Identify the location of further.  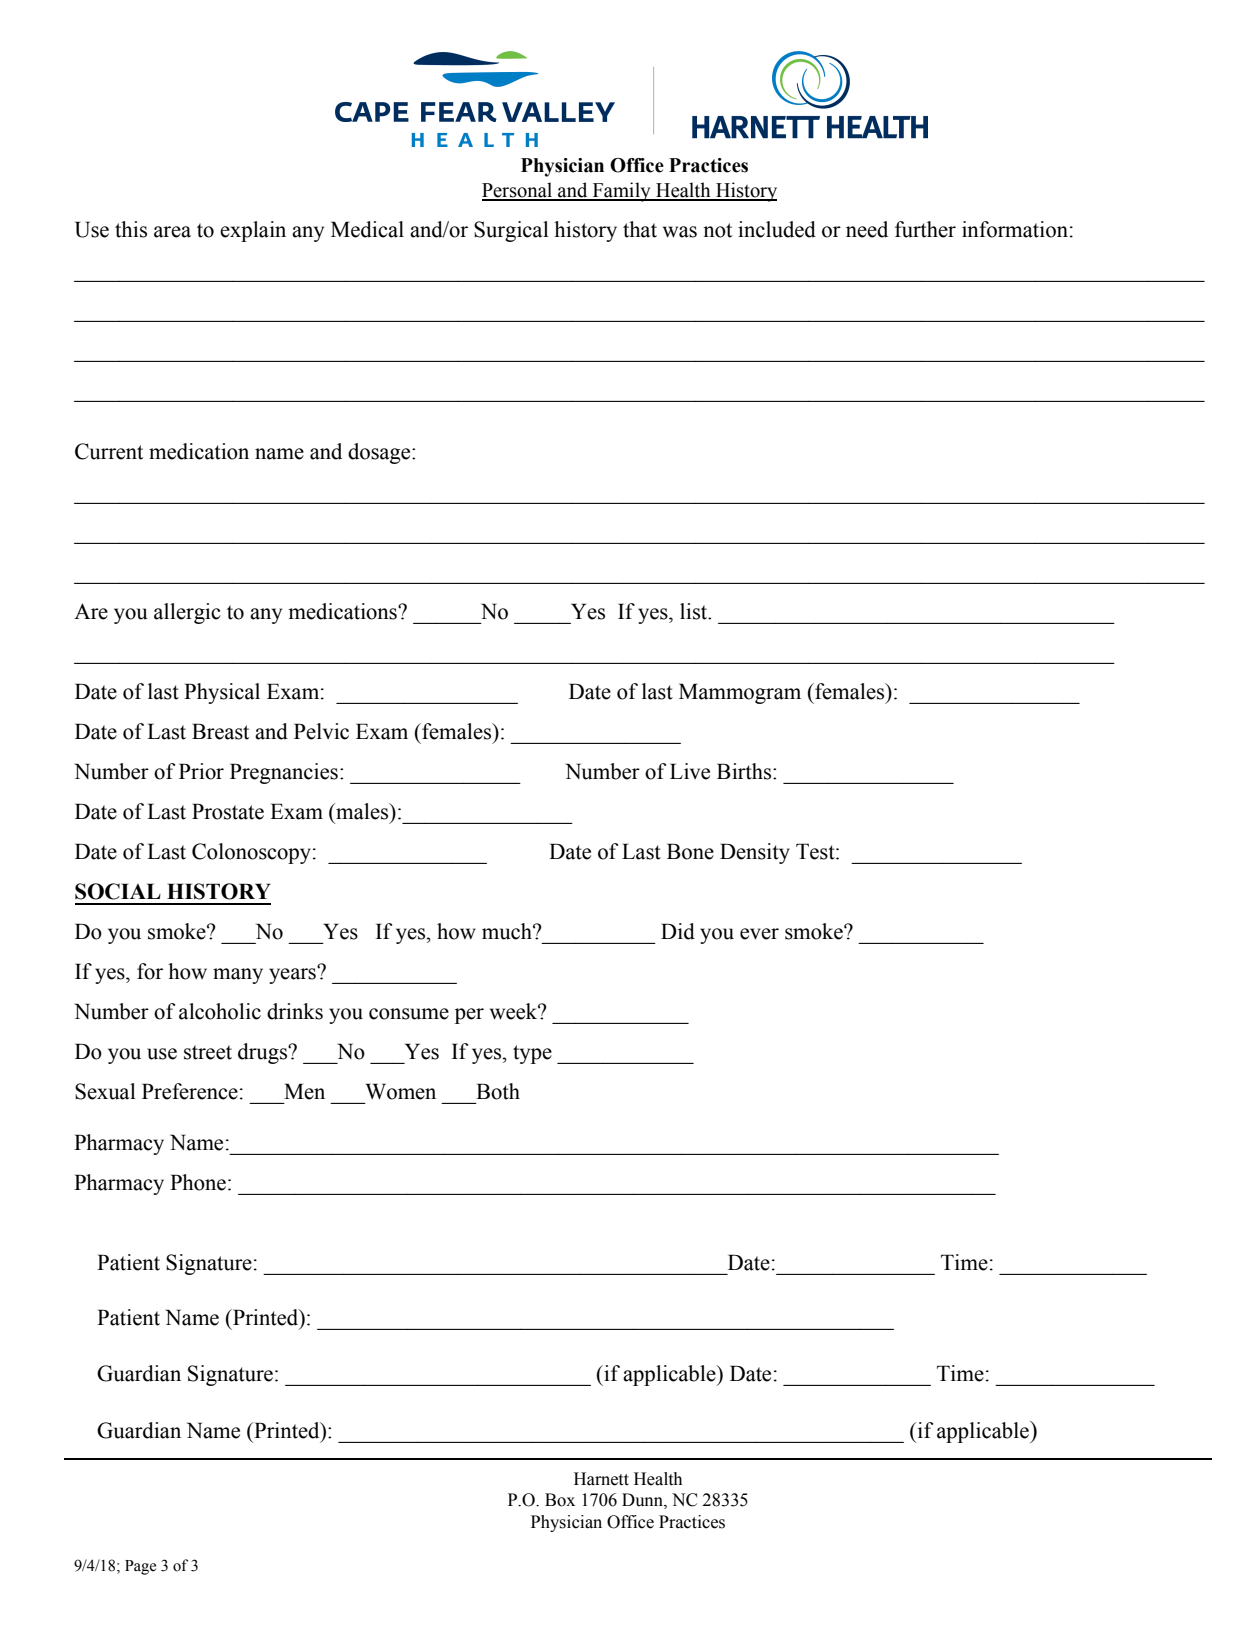
(925, 229).
